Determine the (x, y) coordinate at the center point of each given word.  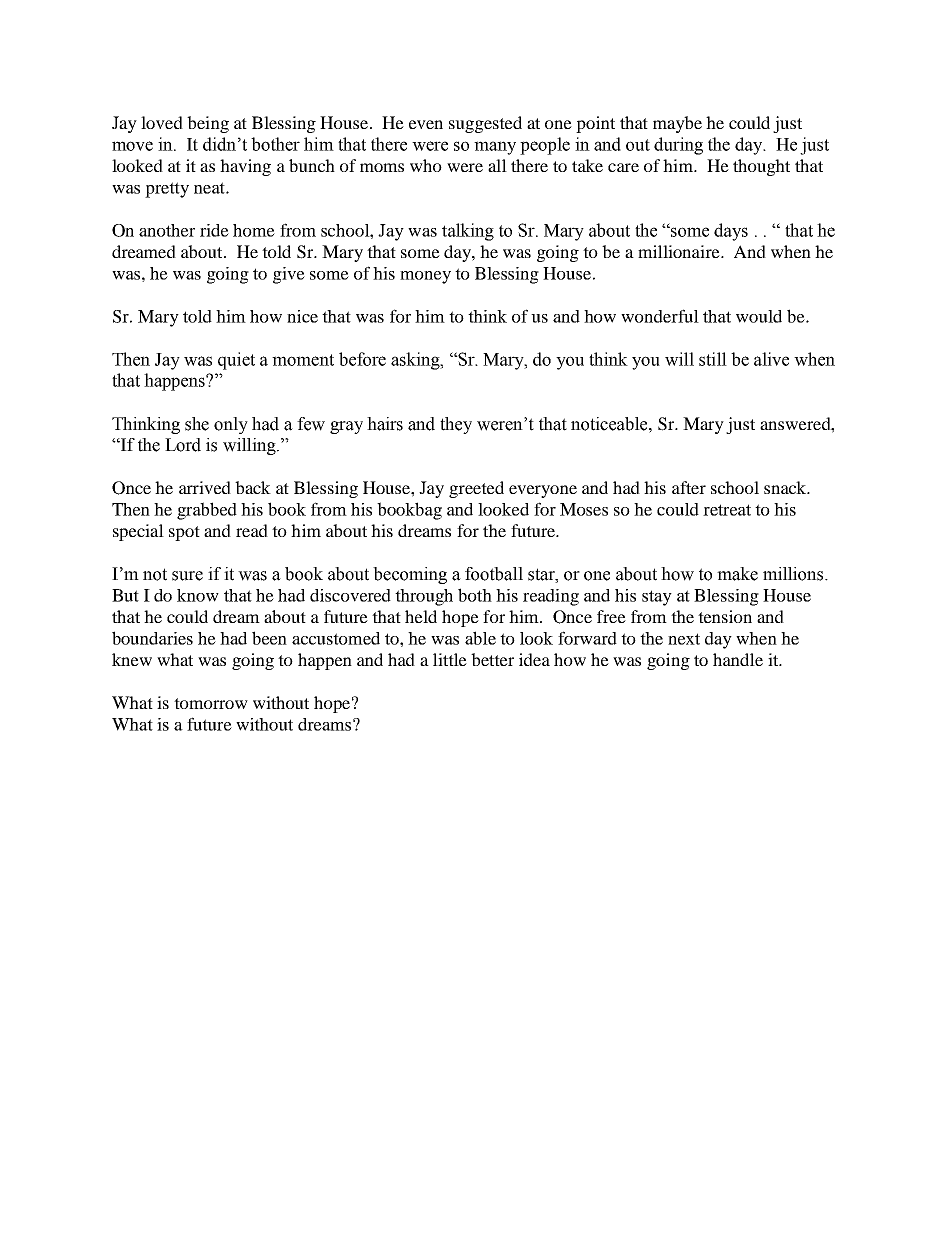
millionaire (680, 251)
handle (738, 659)
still (713, 359)
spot (184, 533)
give (289, 275)
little (450, 659)
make (737, 574)
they (456, 425)
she (197, 424)
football (494, 574)
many (495, 148)
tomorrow (211, 703)
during (678, 146)
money (425, 277)
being (208, 124)
